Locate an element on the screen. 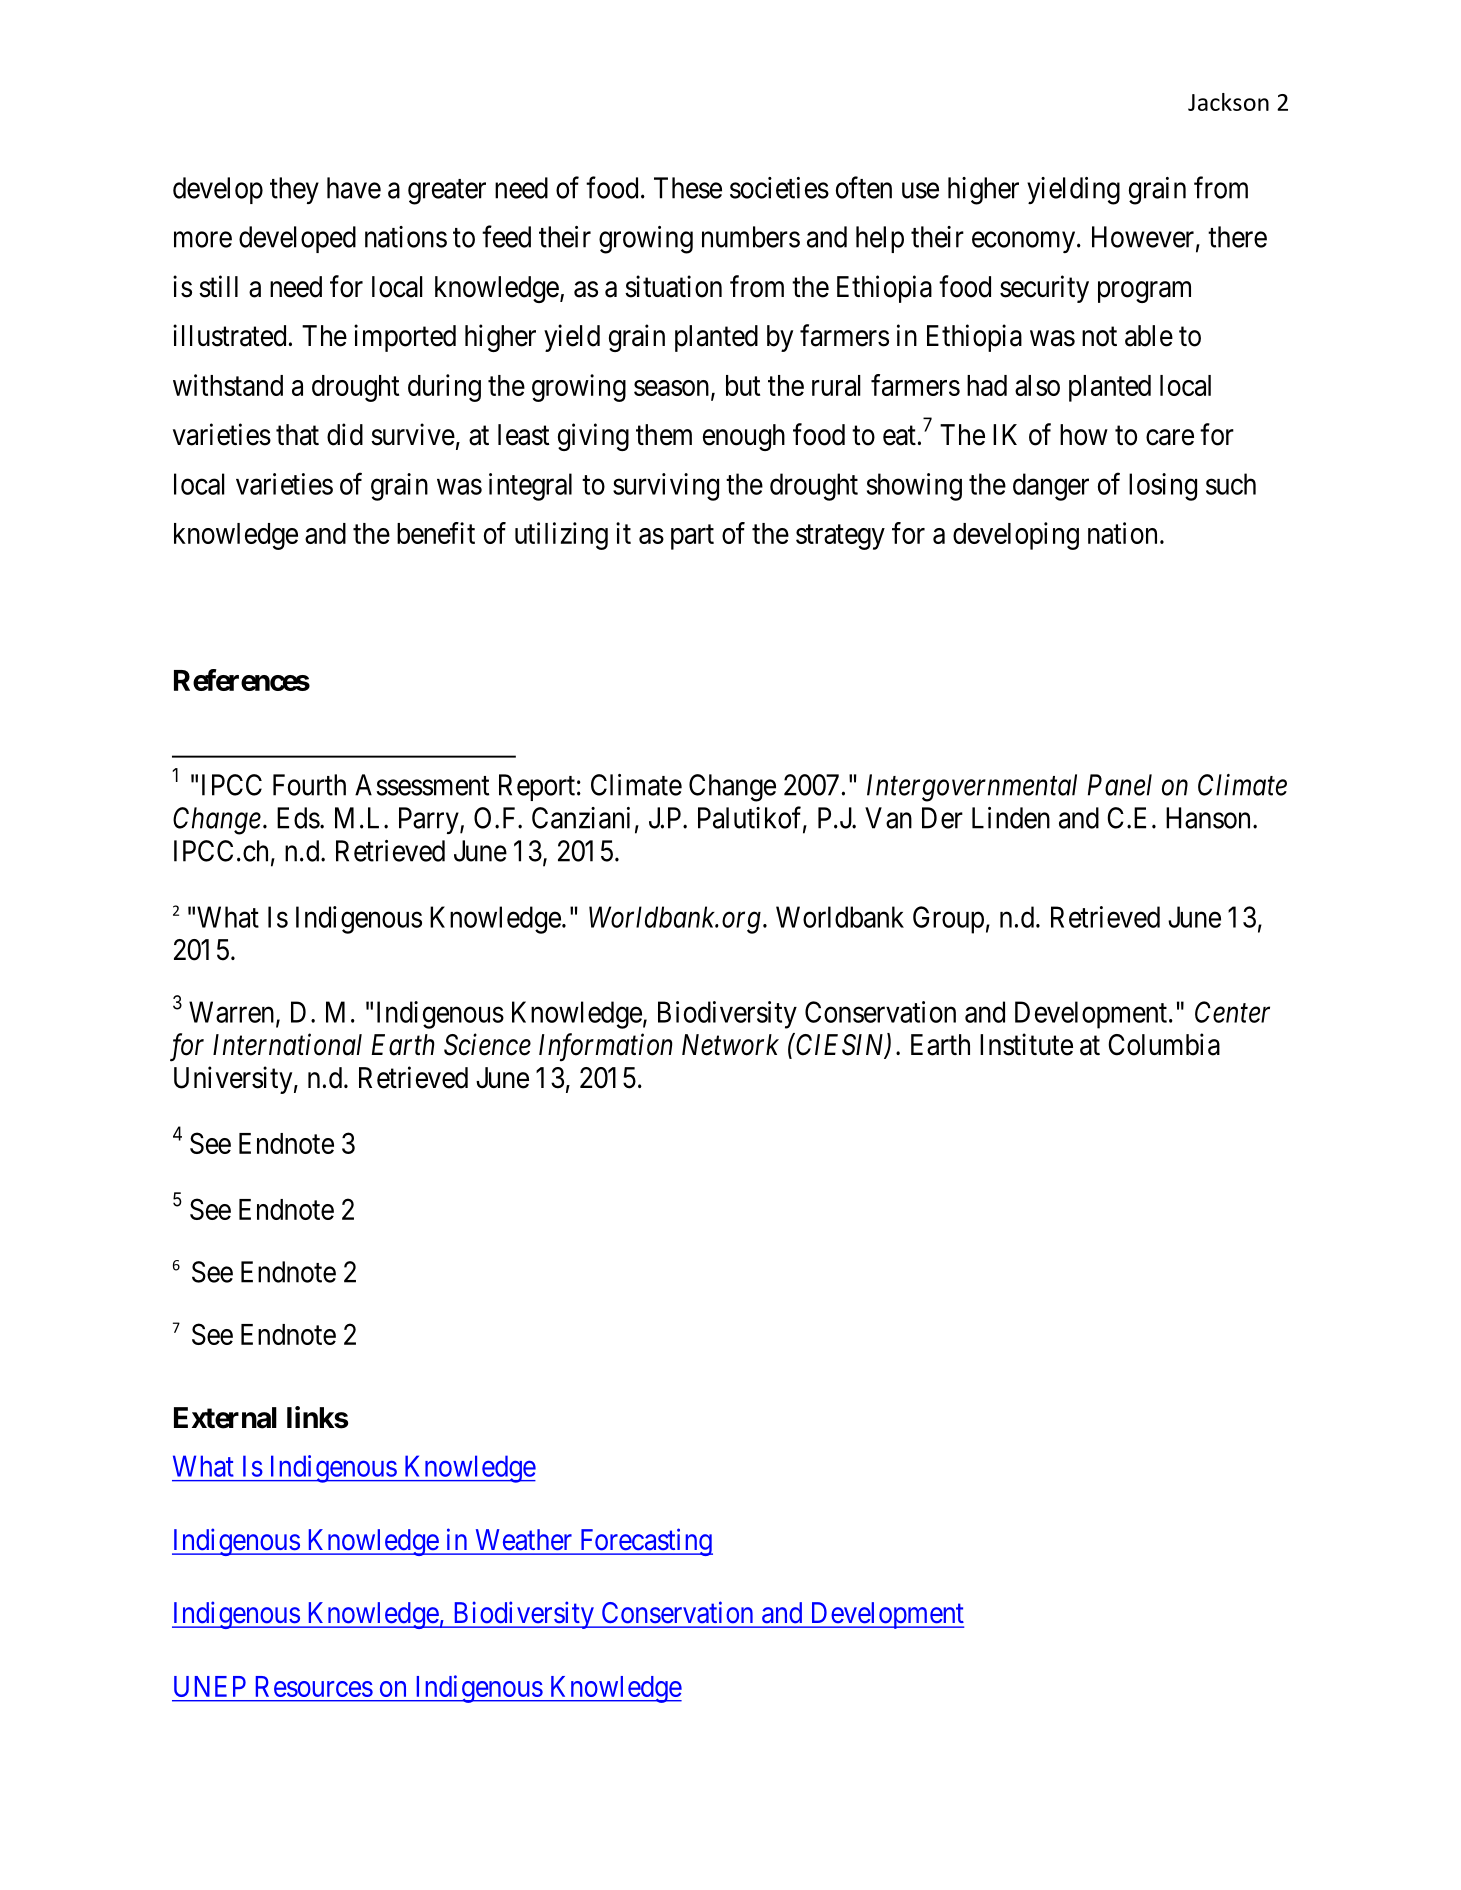  have is located at coordinates (354, 188).
